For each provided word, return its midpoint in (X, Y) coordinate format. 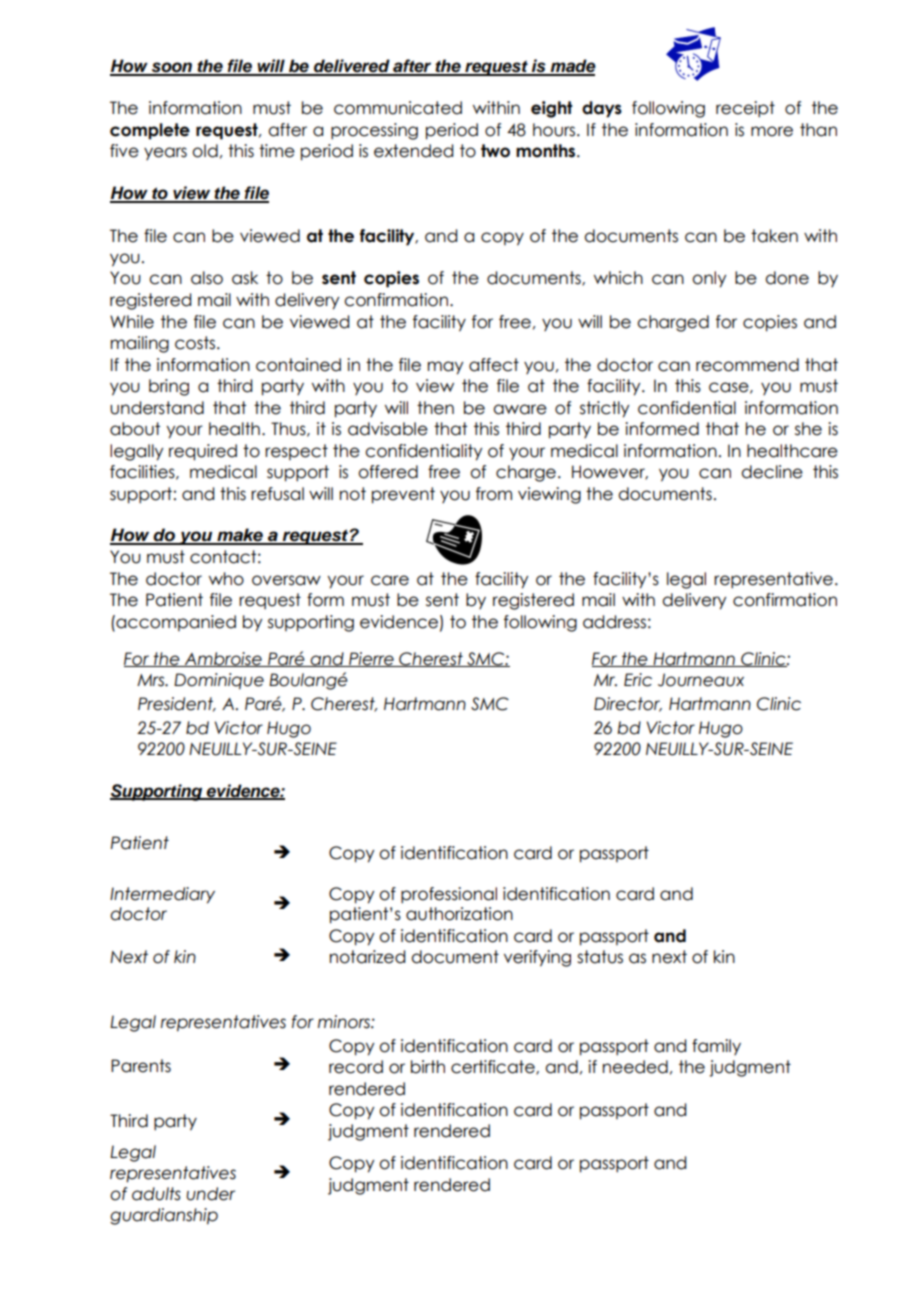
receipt (745, 109)
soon (171, 68)
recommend (747, 365)
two (495, 151)
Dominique (219, 681)
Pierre (371, 659)
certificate (494, 1067)
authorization (459, 914)
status (600, 957)
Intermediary (162, 895)
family (716, 1047)
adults (156, 1194)
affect (494, 365)
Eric (638, 680)
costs (195, 343)
